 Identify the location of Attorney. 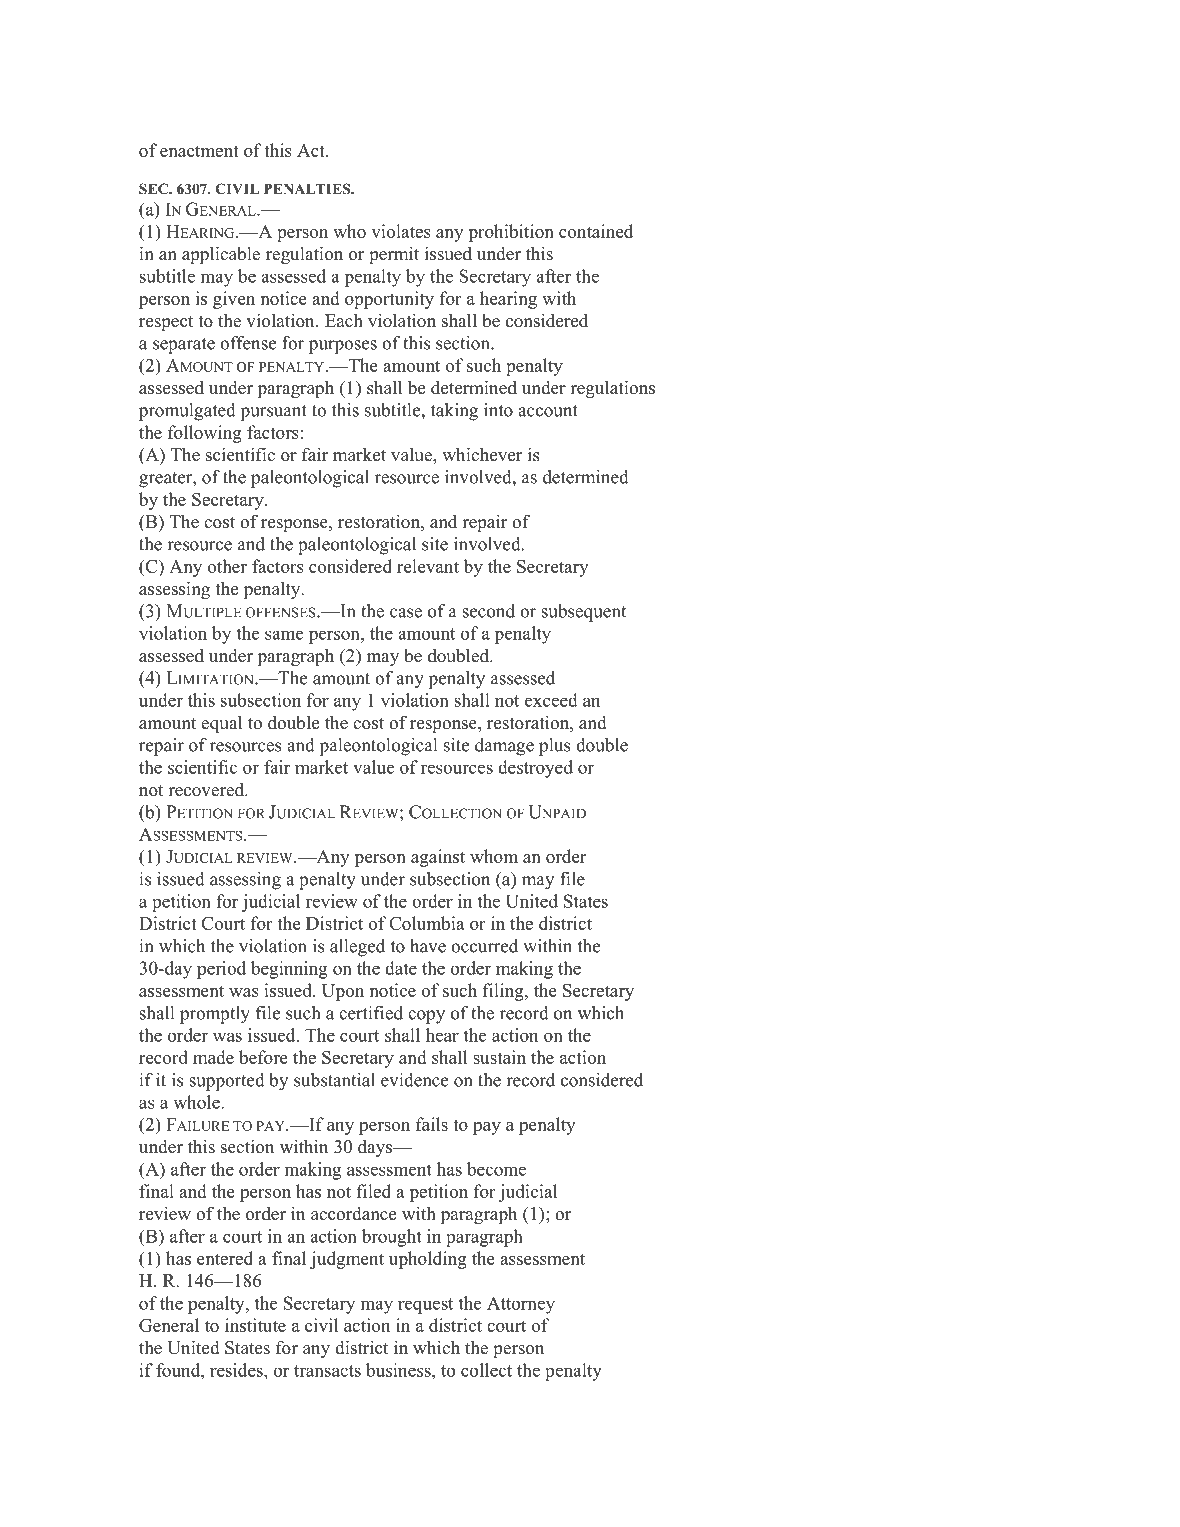
(521, 1305).
